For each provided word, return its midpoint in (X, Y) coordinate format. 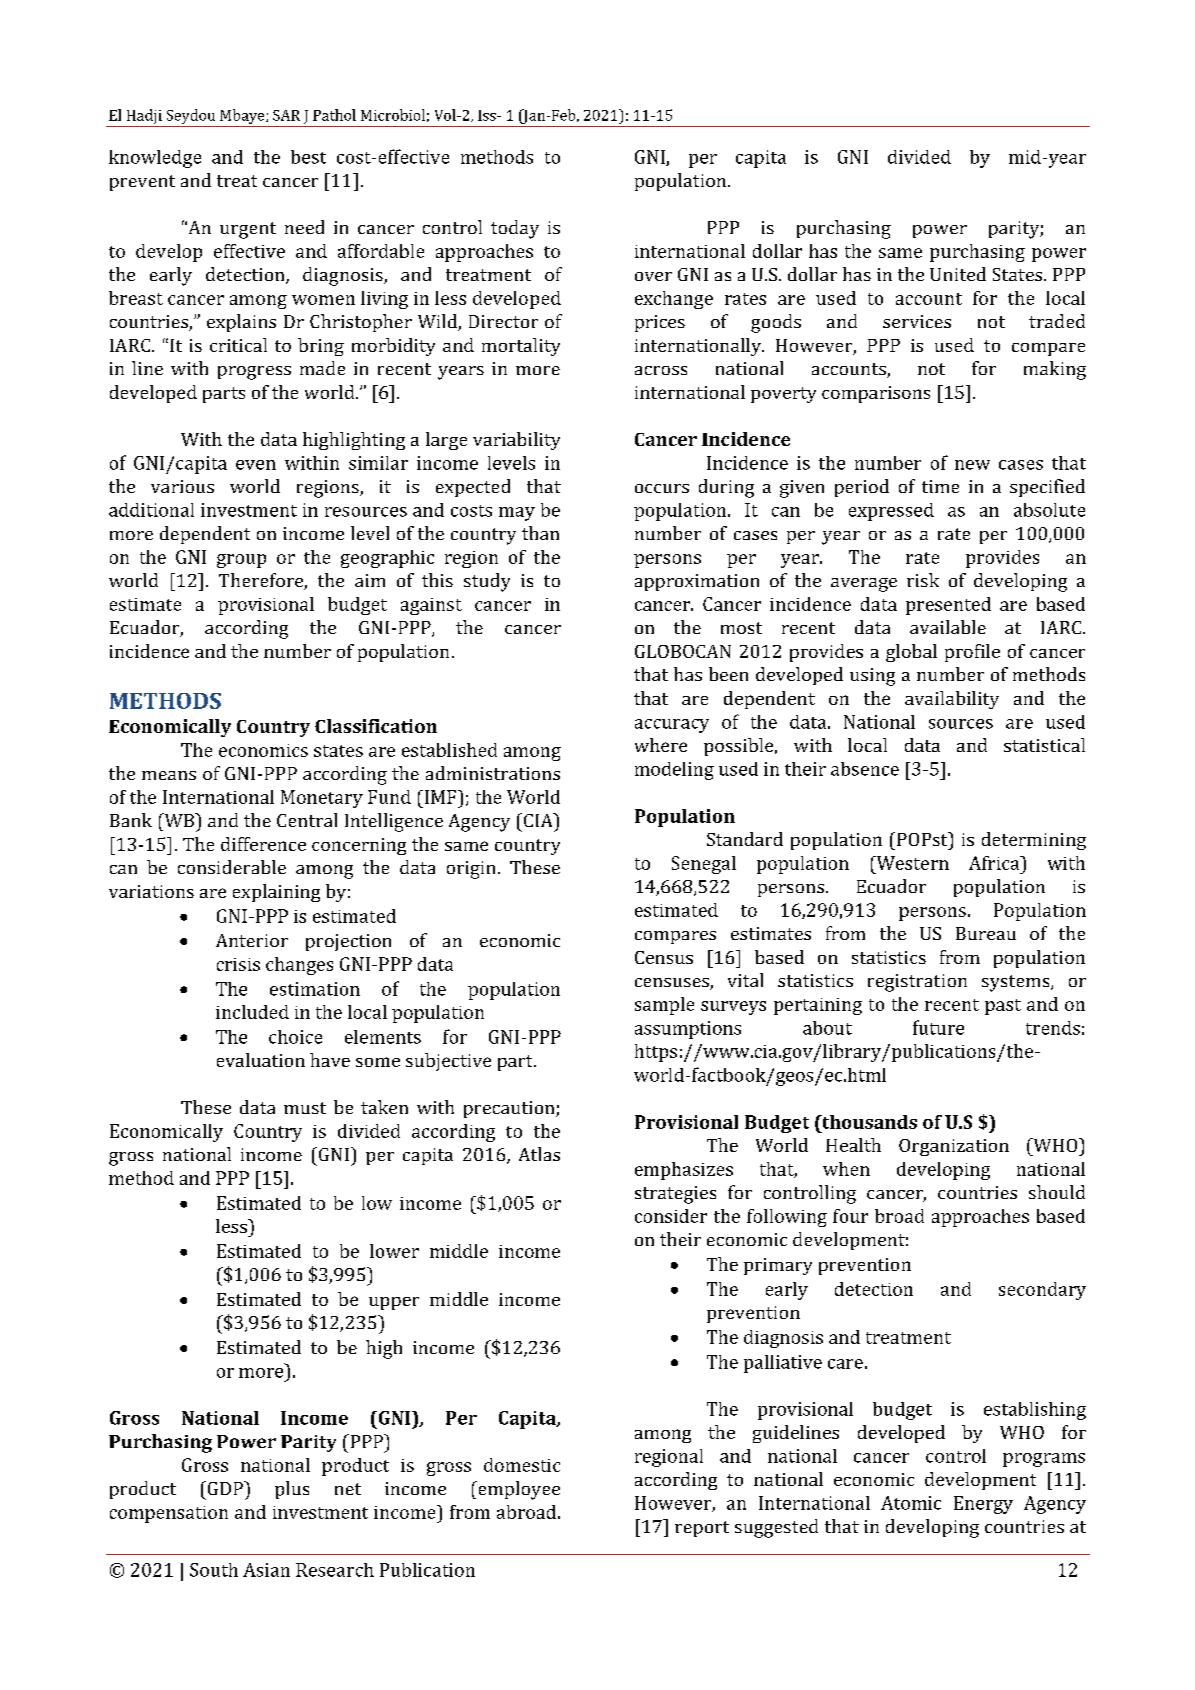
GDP (225, 1488)
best (308, 157)
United (958, 274)
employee (518, 1490)
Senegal (704, 865)
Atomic (911, 1503)
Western (911, 863)
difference (263, 844)
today (515, 229)
